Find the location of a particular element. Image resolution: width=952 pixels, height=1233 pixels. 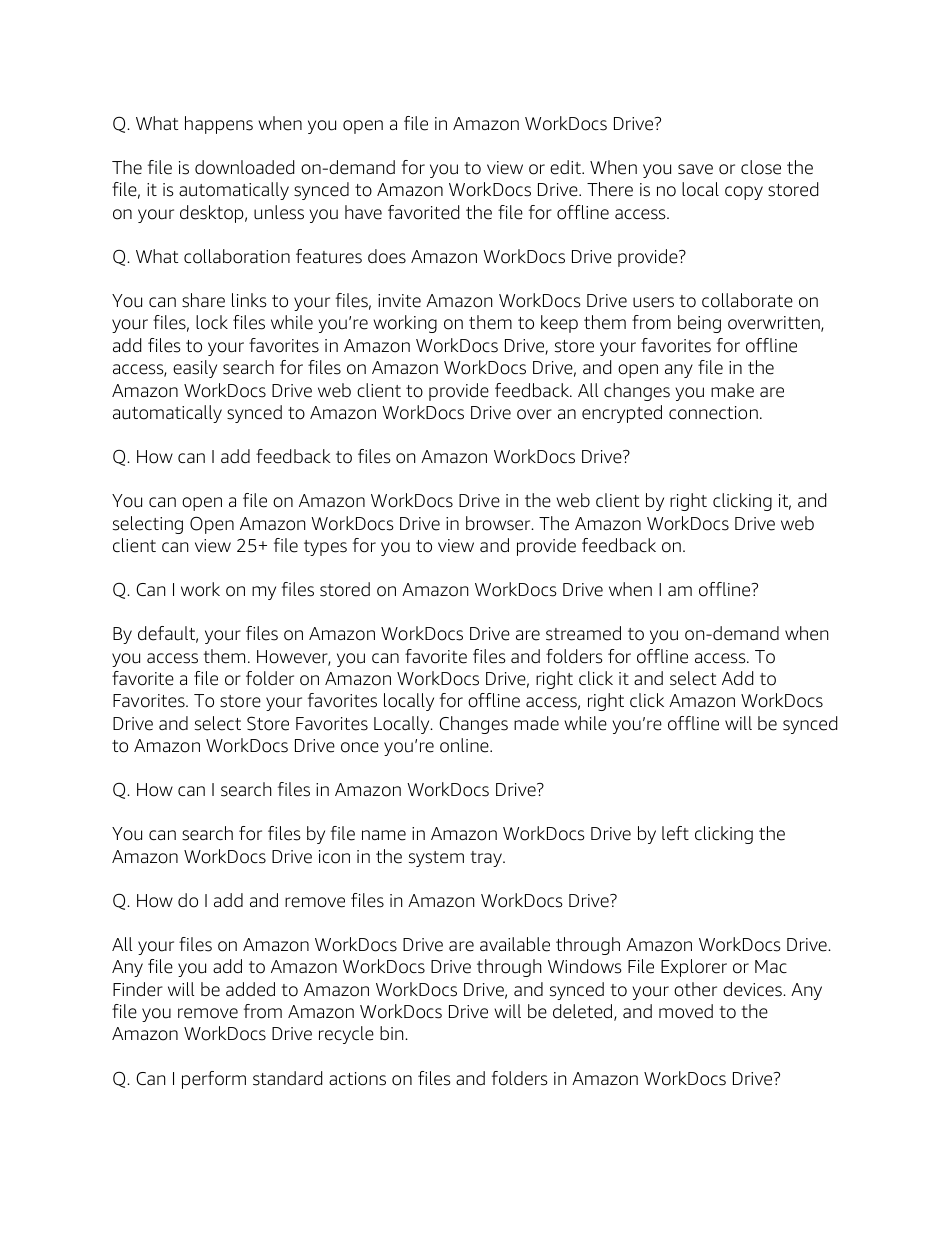

save is located at coordinates (695, 169).
